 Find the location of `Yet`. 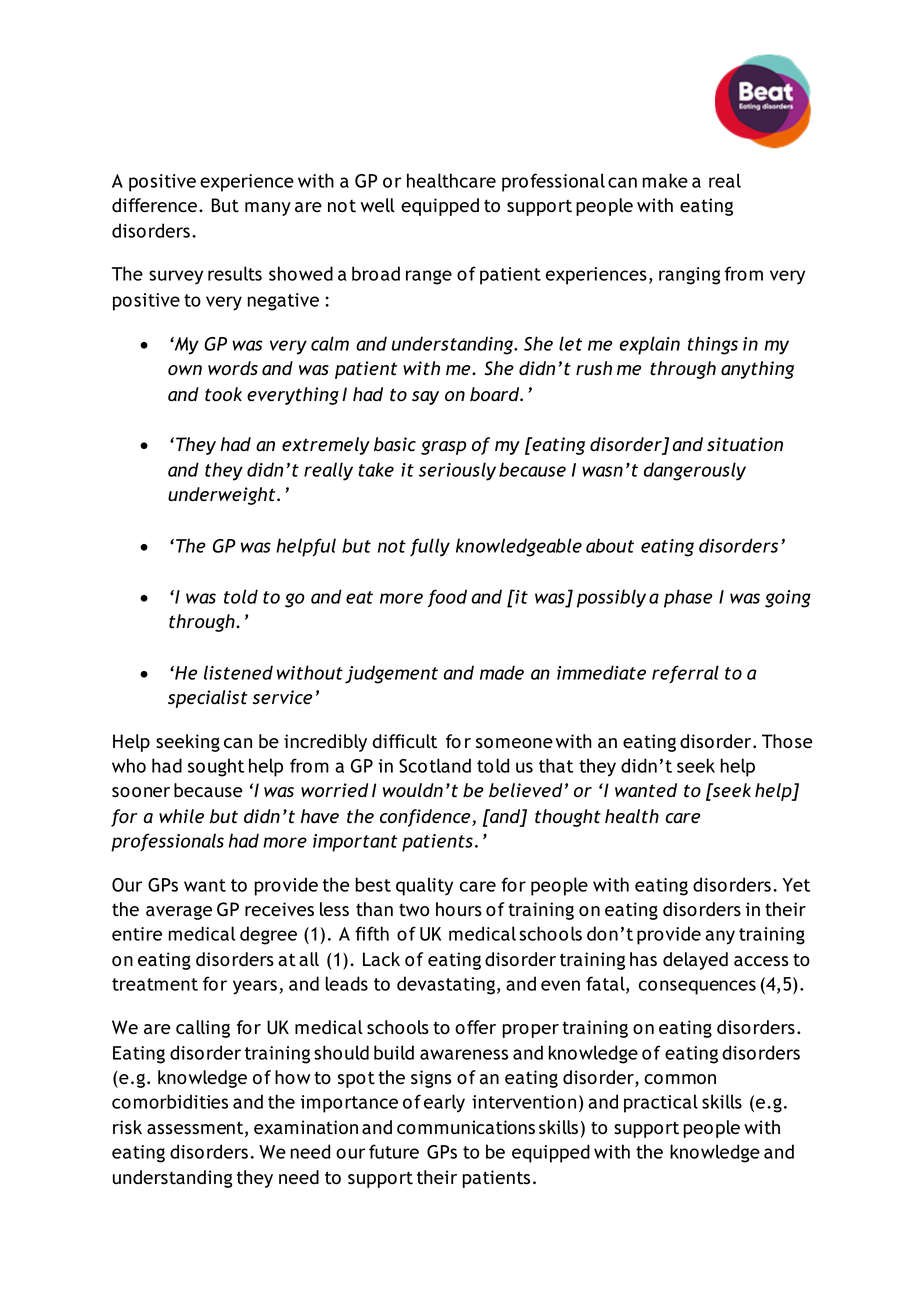

Yet is located at coordinates (796, 885).
